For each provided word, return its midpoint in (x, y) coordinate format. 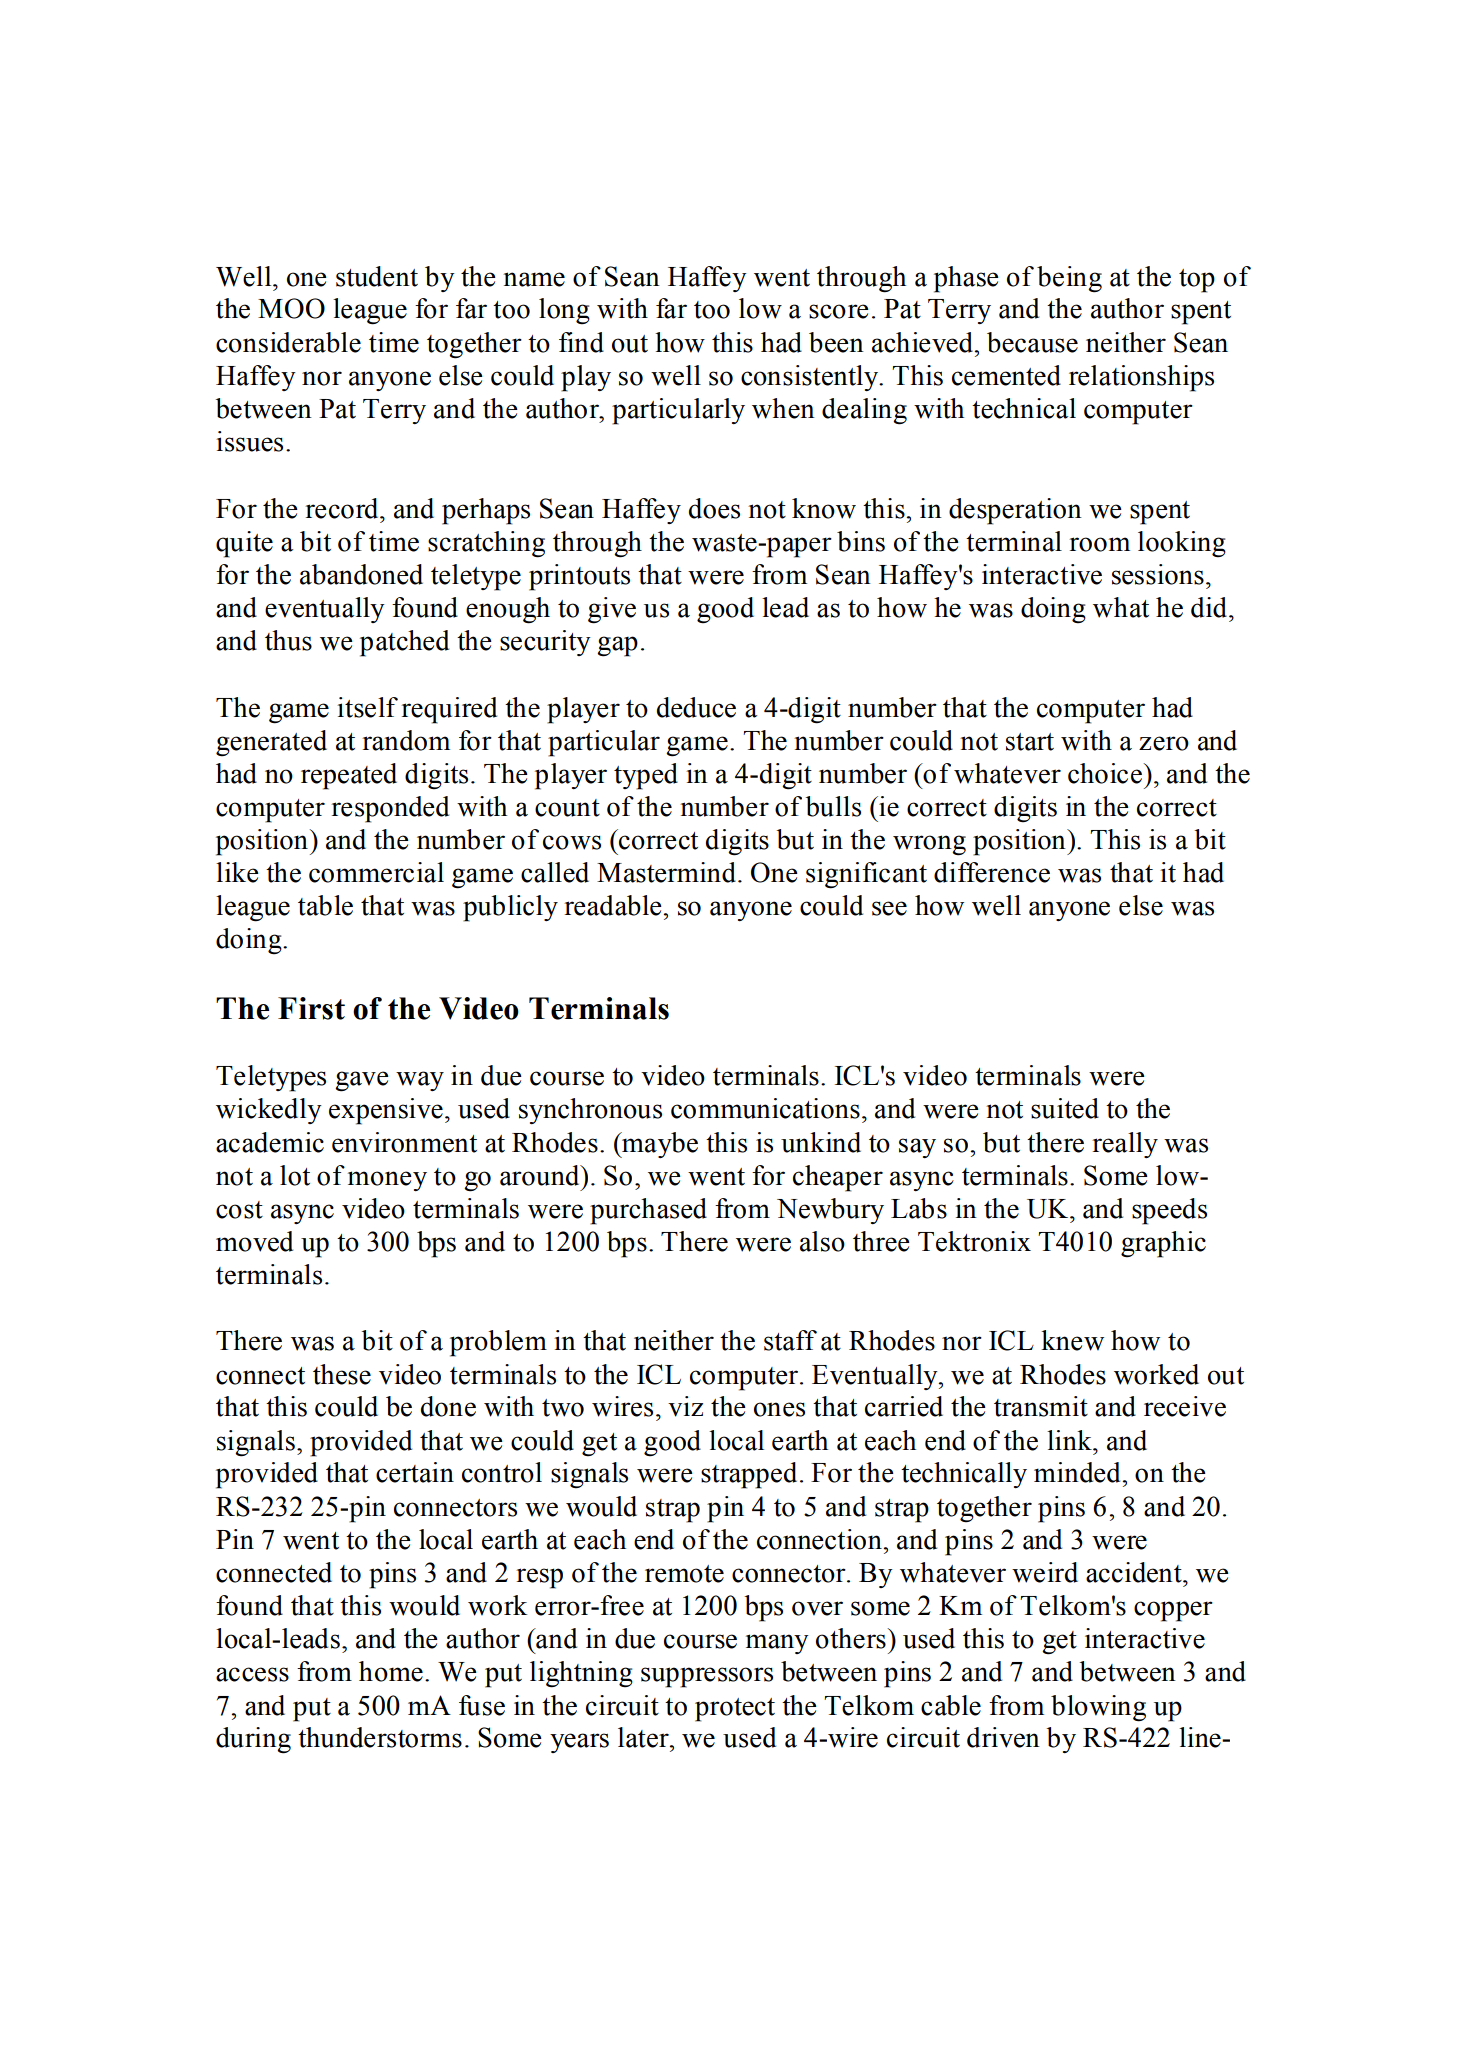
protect (735, 1710)
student (377, 276)
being (1069, 279)
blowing (1098, 1708)
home (391, 1671)
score (839, 311)
